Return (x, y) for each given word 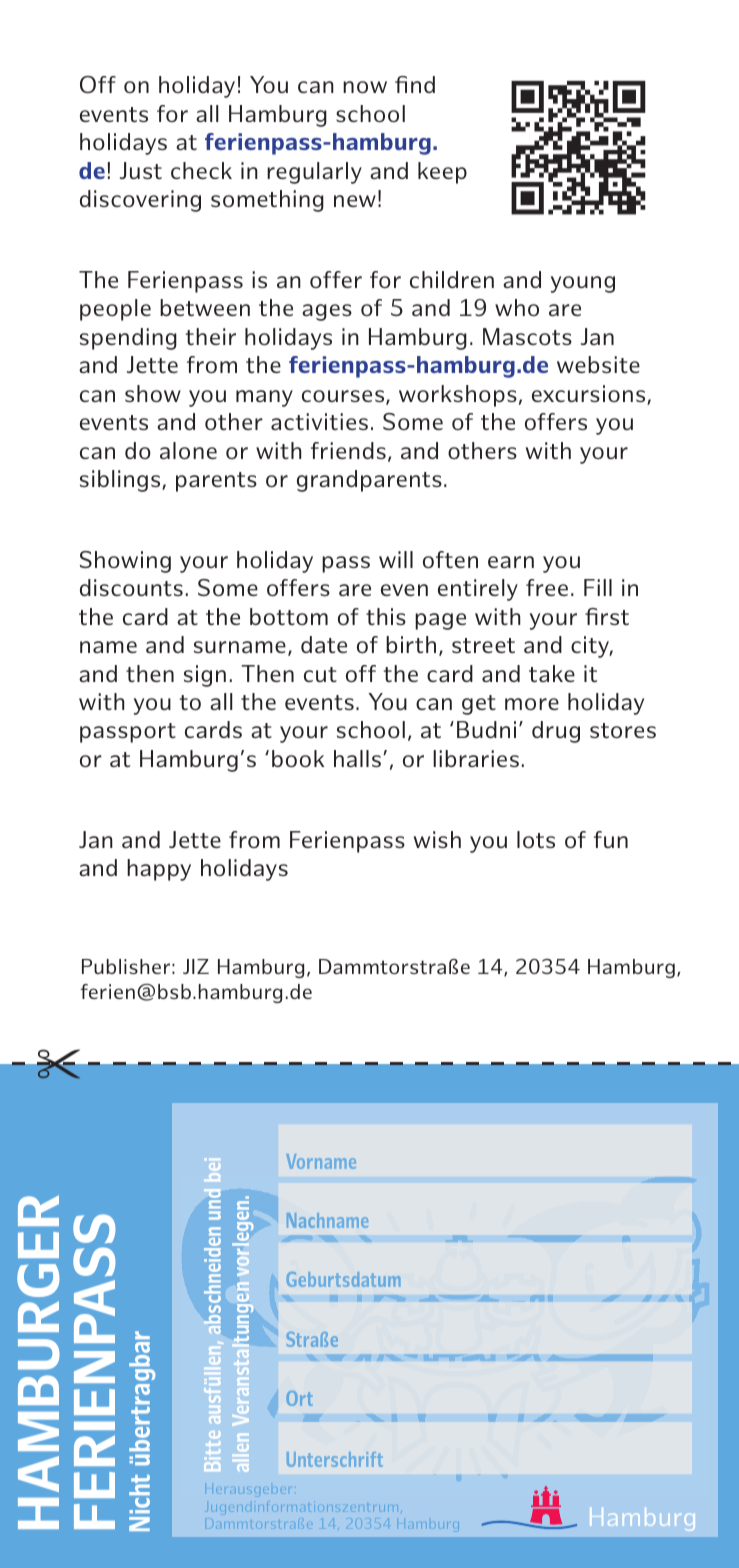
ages (327, 312)
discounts (131, 587)
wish (437, 839)
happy (159, 870)
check (201, 170)
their (211, 336)
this (386, 616)
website (598, 364)
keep (442, 173)
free (547, 587)
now (365, 87)
